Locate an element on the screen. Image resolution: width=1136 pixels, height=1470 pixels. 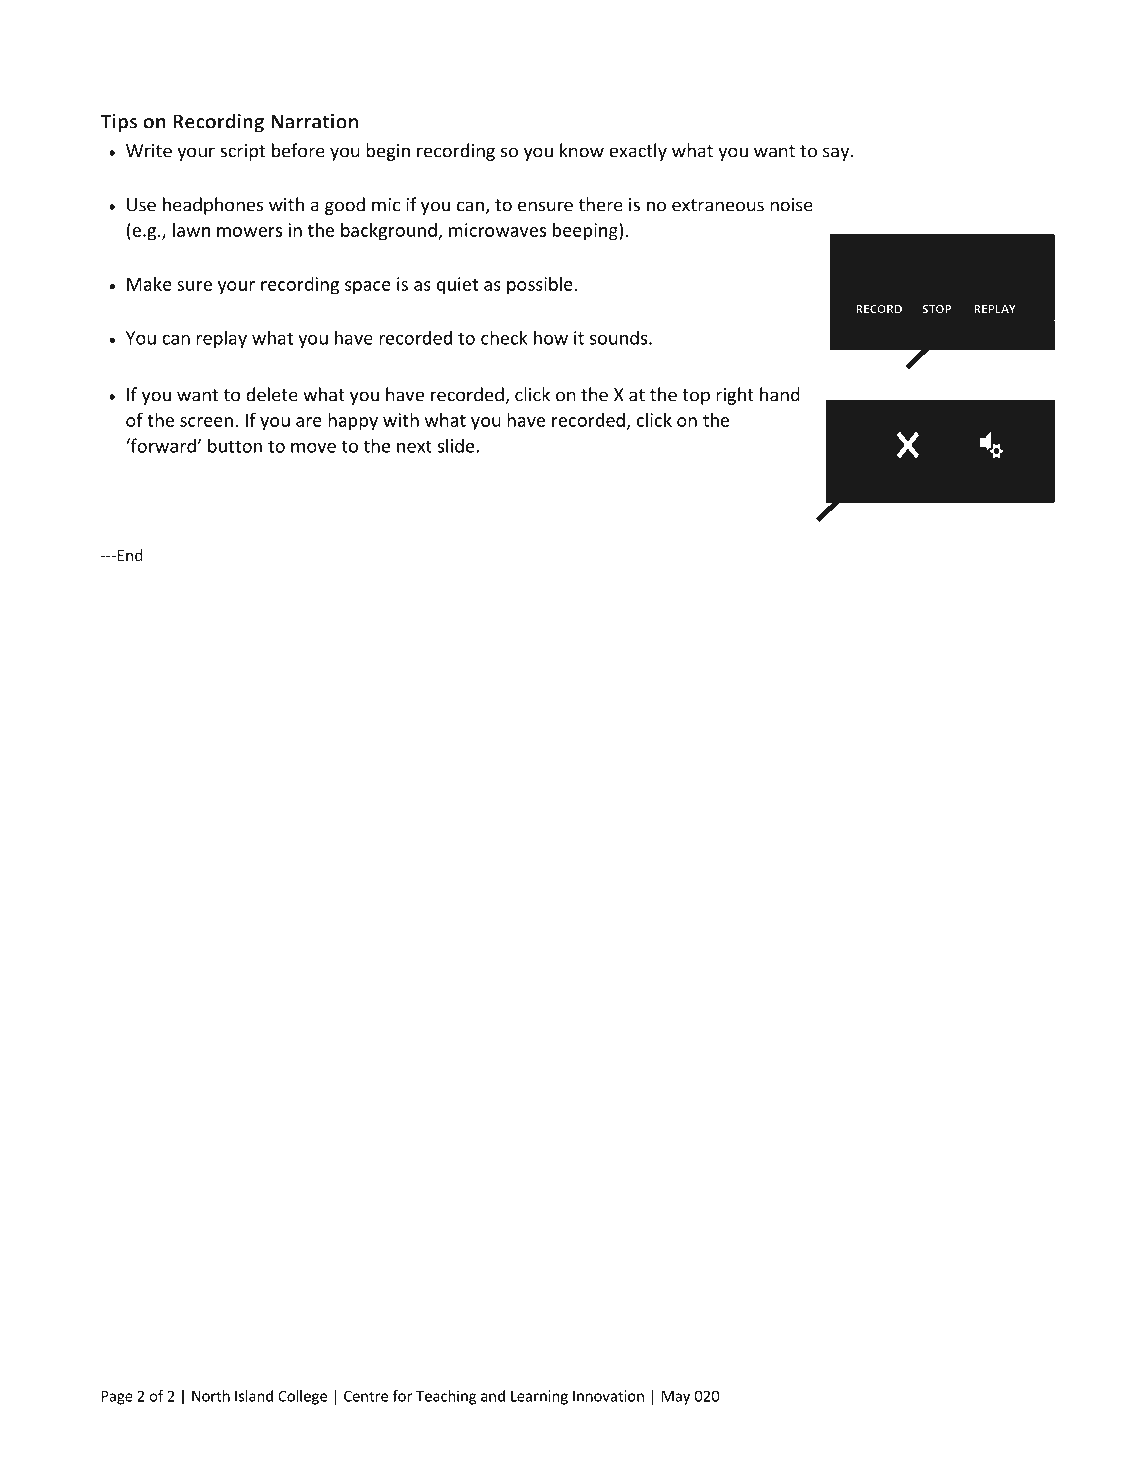
North is located at coordinates (211, 1396).
